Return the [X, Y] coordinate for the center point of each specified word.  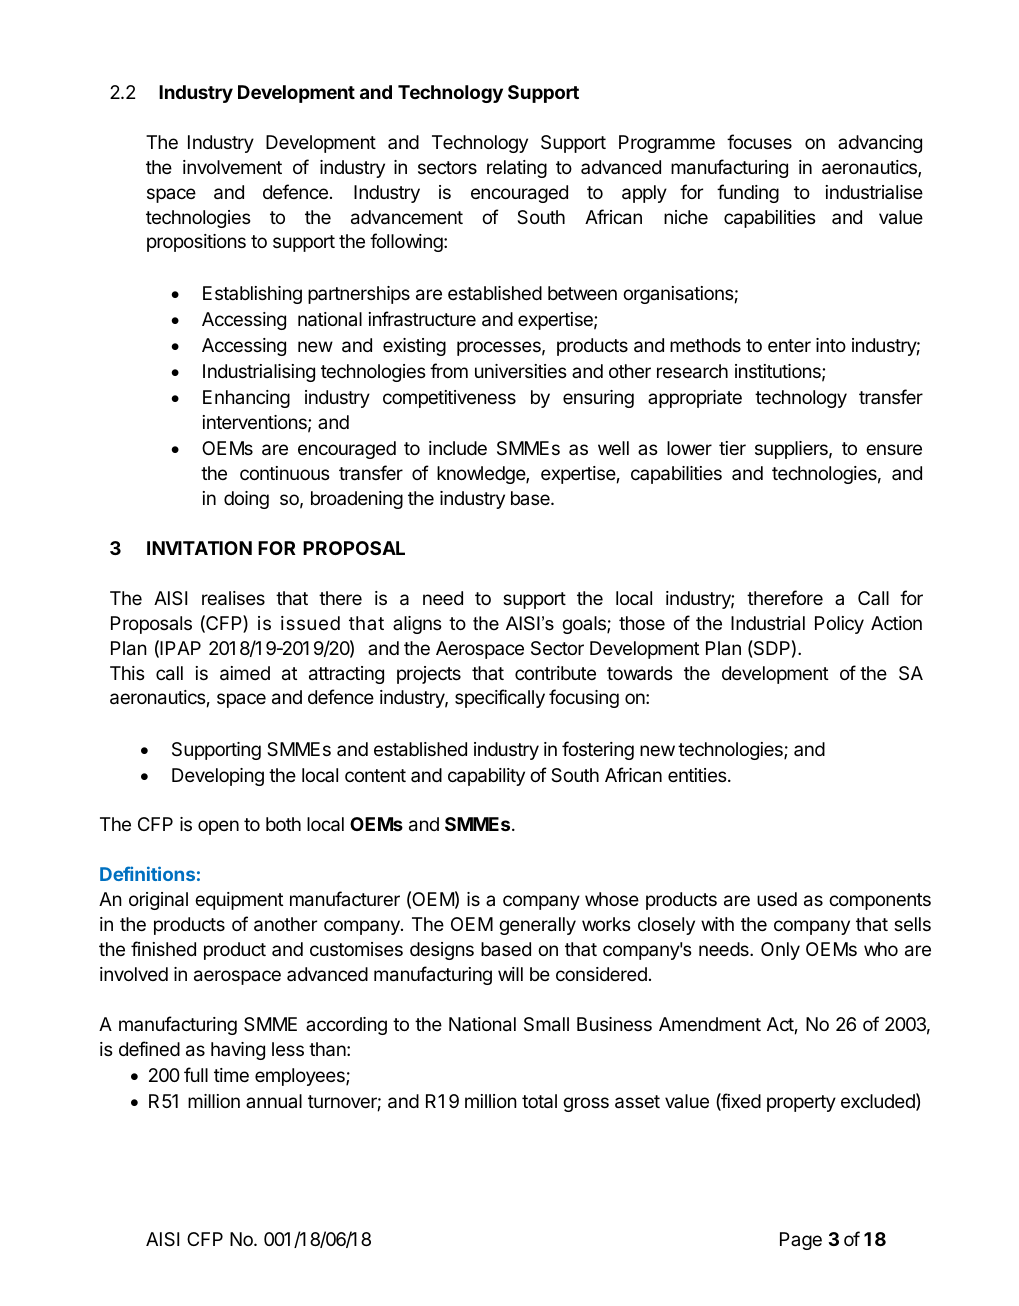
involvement [232, 167]
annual [274, 1101]
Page [801, 1241]
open [218, 827]
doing [246, 500]
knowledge [482, 475]
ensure [894, 449]
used [777, 899]
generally [537, 926]
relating [517, 169]
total [539, 1101]
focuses [759, 141]
